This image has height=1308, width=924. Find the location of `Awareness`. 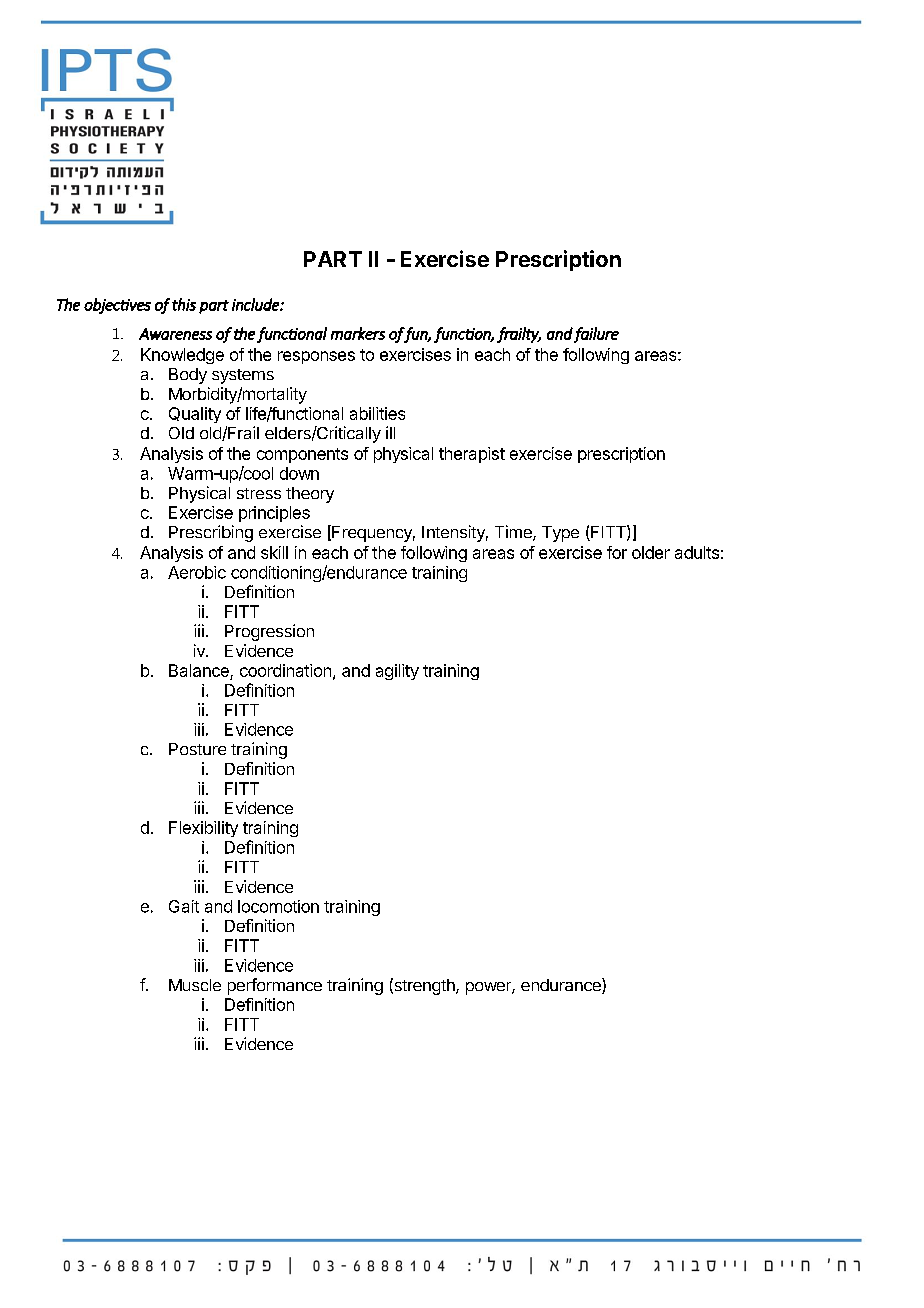

Awareness is located at coordinates (175, 334).
